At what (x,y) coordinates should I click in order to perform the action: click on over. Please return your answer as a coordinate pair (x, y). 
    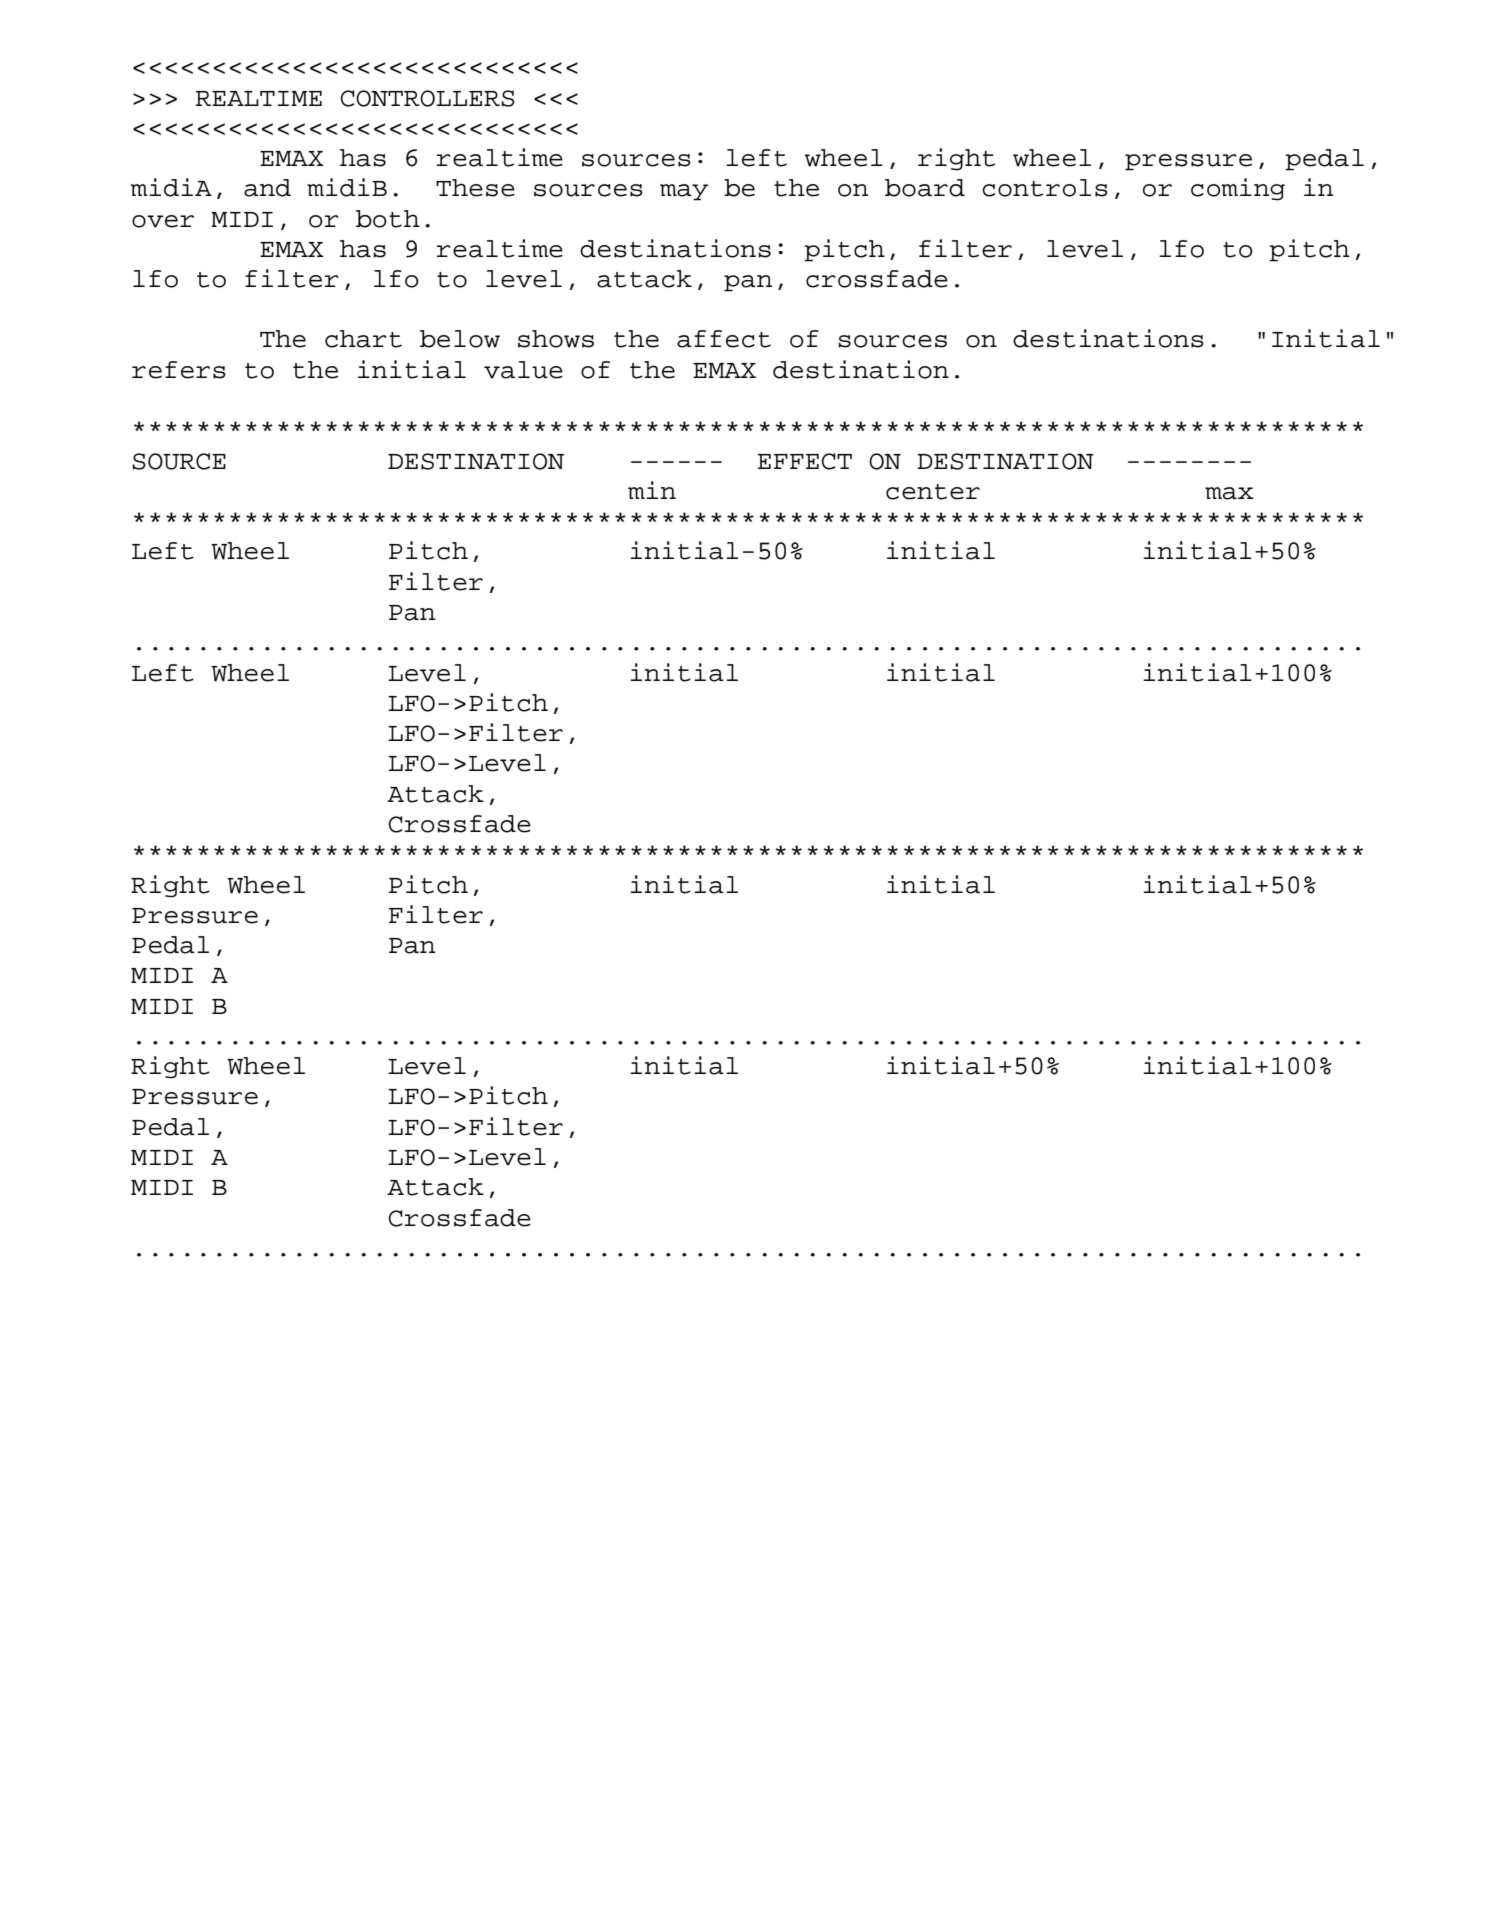
    Looking at the image, I should click on (163, 221).
